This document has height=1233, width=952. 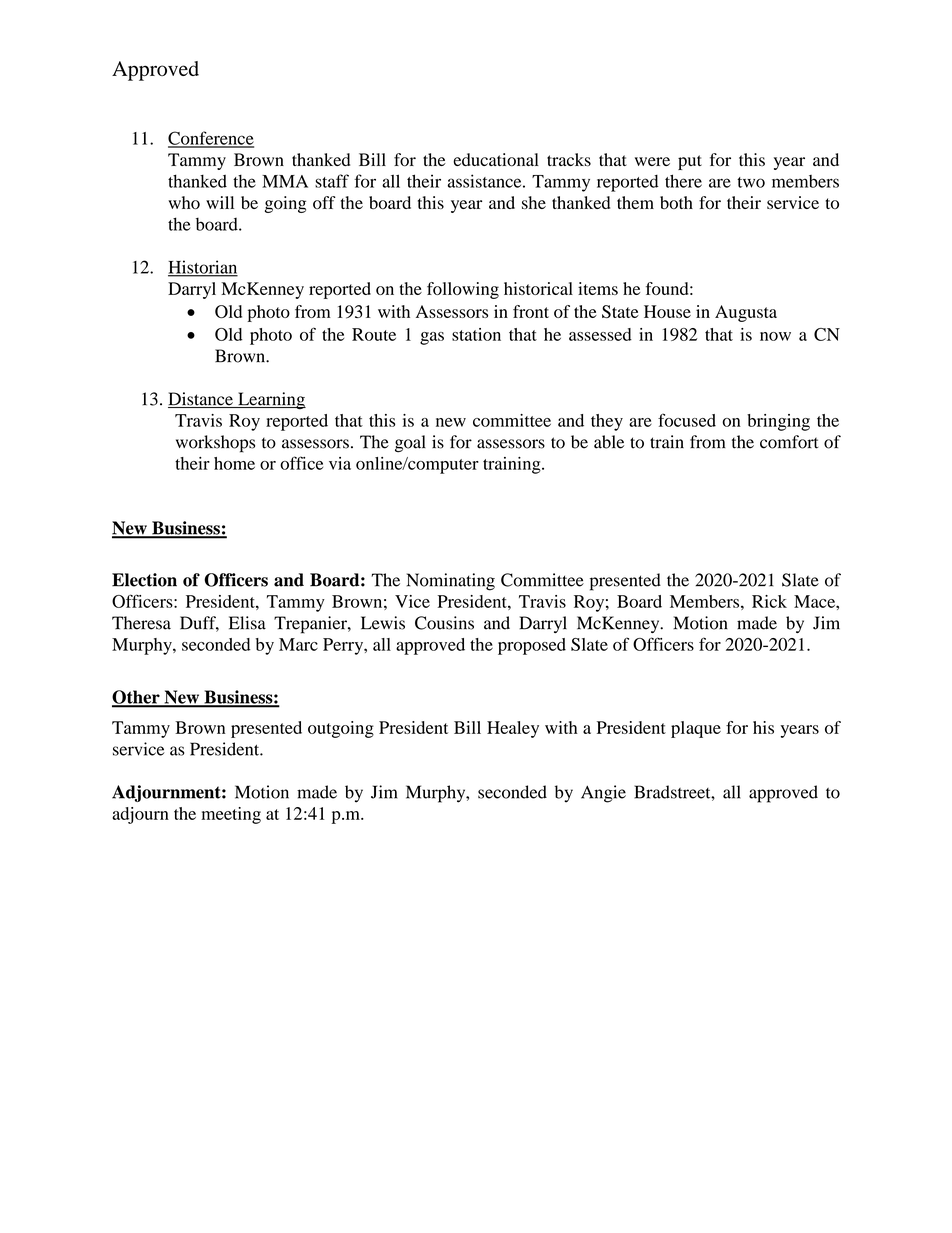 What do you see at coordinates (247, 623) in the document?
I see `Elisa` at bounding box center [247, 623].
